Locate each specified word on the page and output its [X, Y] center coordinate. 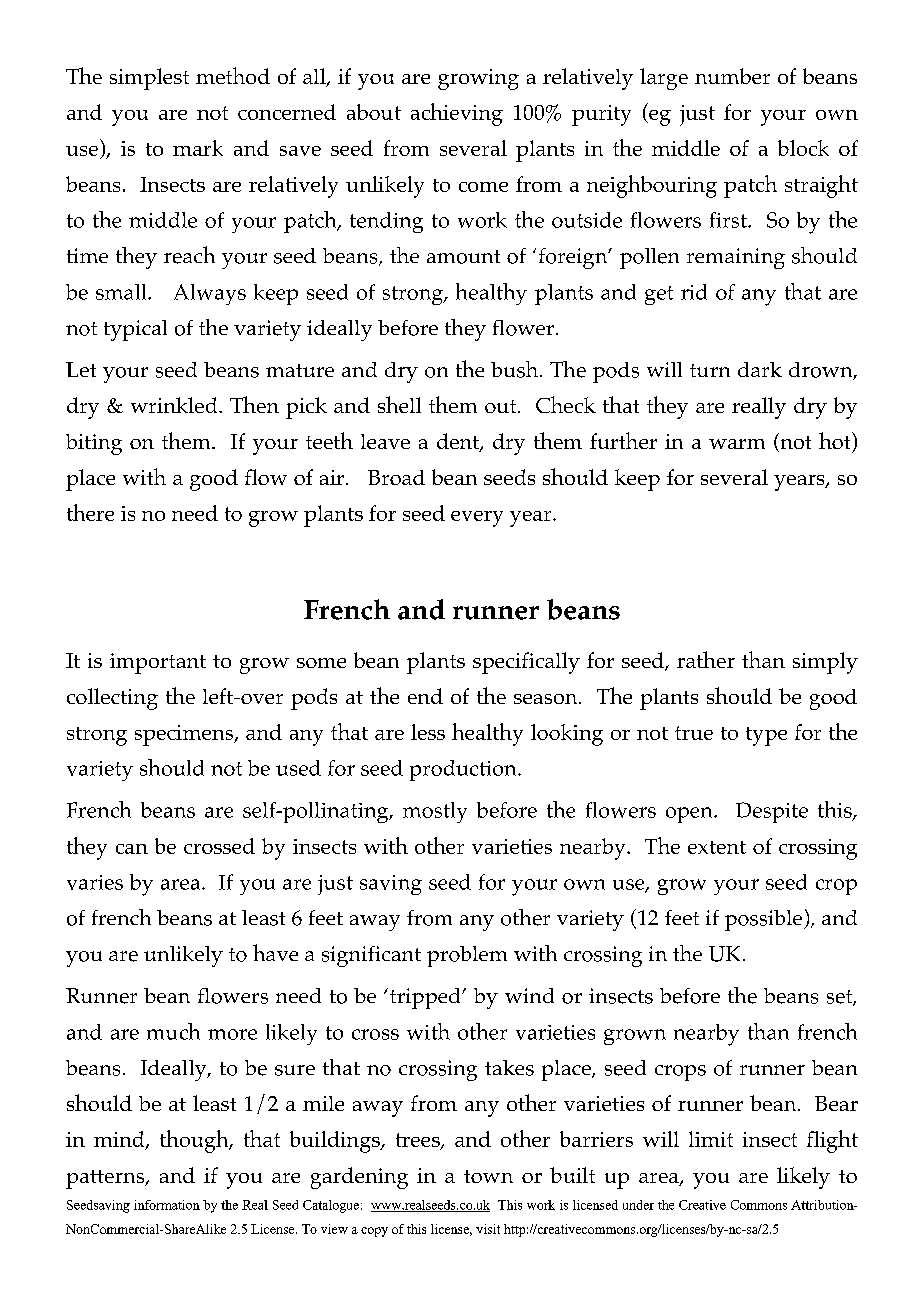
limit [711, 1139]
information [167, 1205]
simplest [149, 79]
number [732, 76]
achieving [457, 114]
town [488, 1176]
